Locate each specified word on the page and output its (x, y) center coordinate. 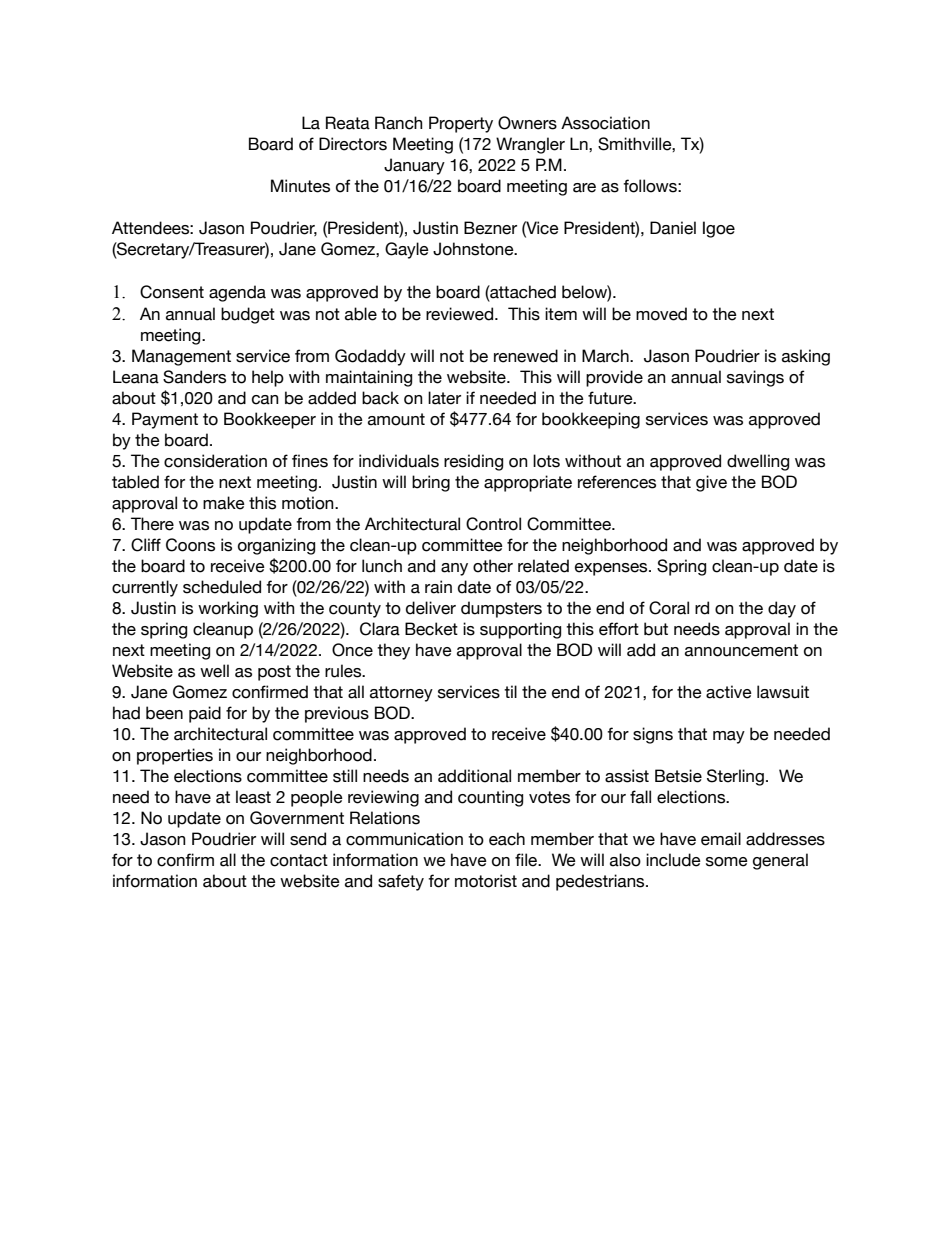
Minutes (300, 186)
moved (661, 314)
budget (248, 315)
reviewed (459, 314)
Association (605, 123)
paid (205, 714)
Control (493, 524)
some (727, 862)
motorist (486, 881)
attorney (401, 694)
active (729, 692)
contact (299, 860)
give (711, 483)
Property (461, 124)
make (224, 503)
